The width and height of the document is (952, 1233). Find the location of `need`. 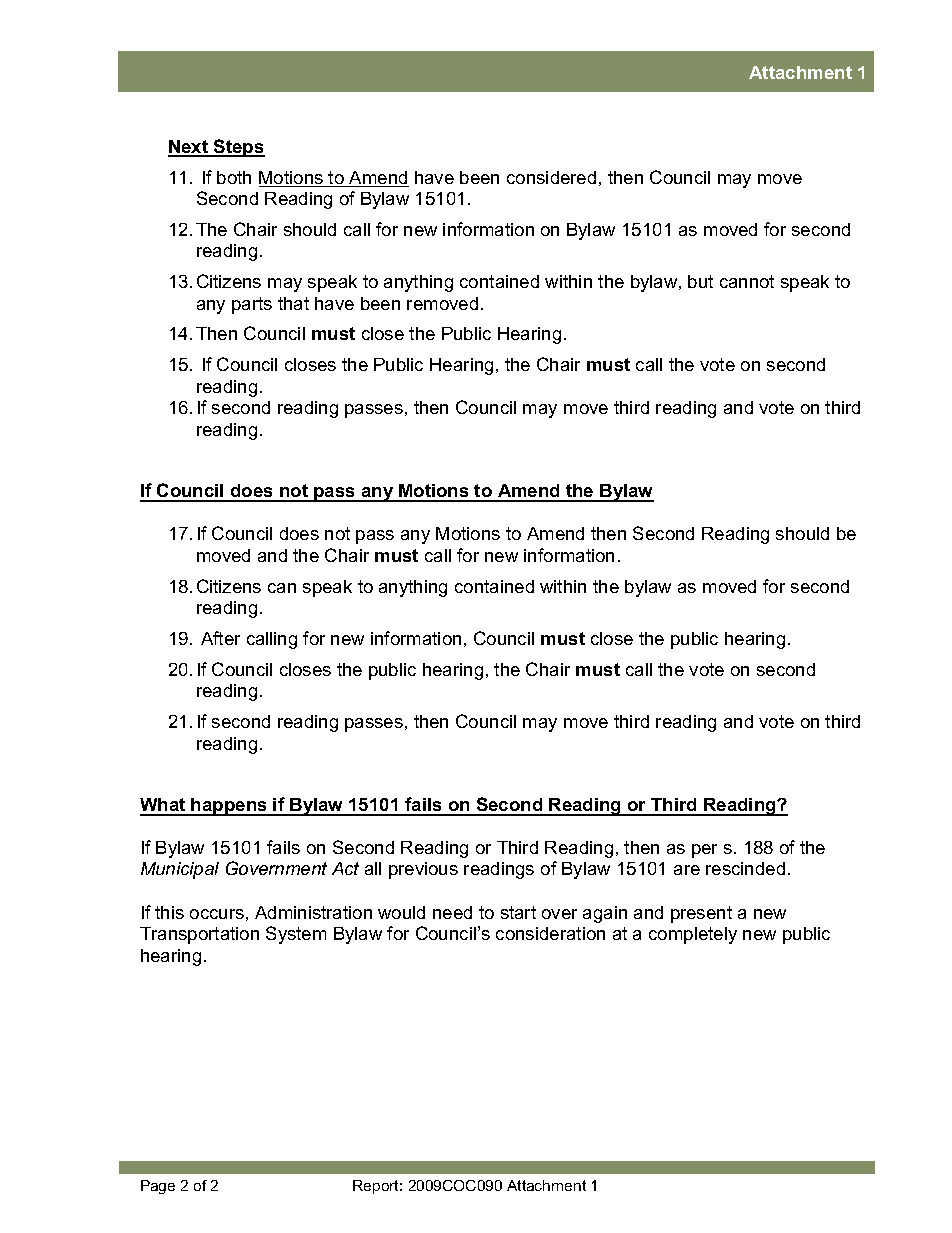

need is located at coordinates (452, 912).
